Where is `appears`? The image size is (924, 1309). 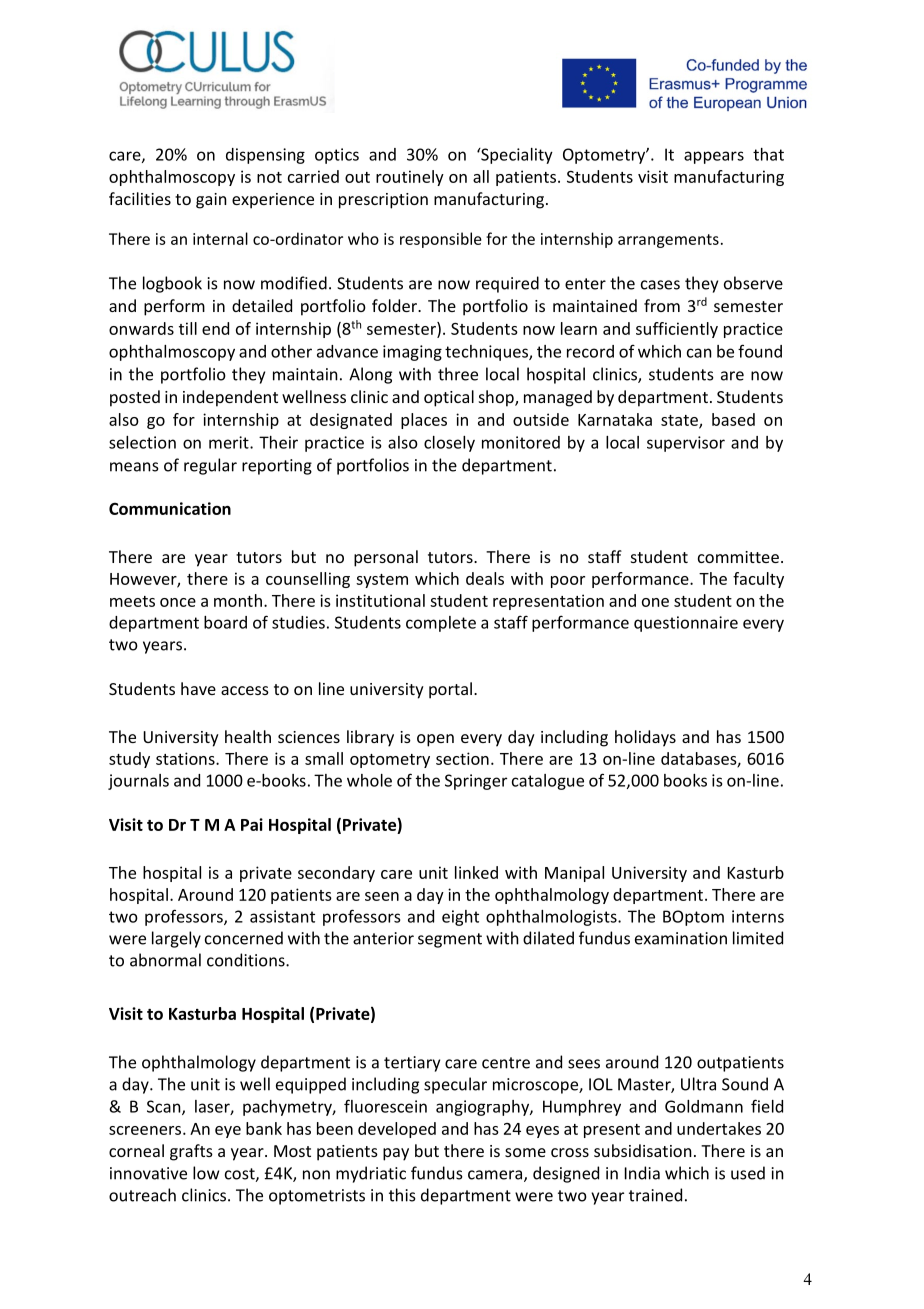 appears is located at coordinates (714, 157).
